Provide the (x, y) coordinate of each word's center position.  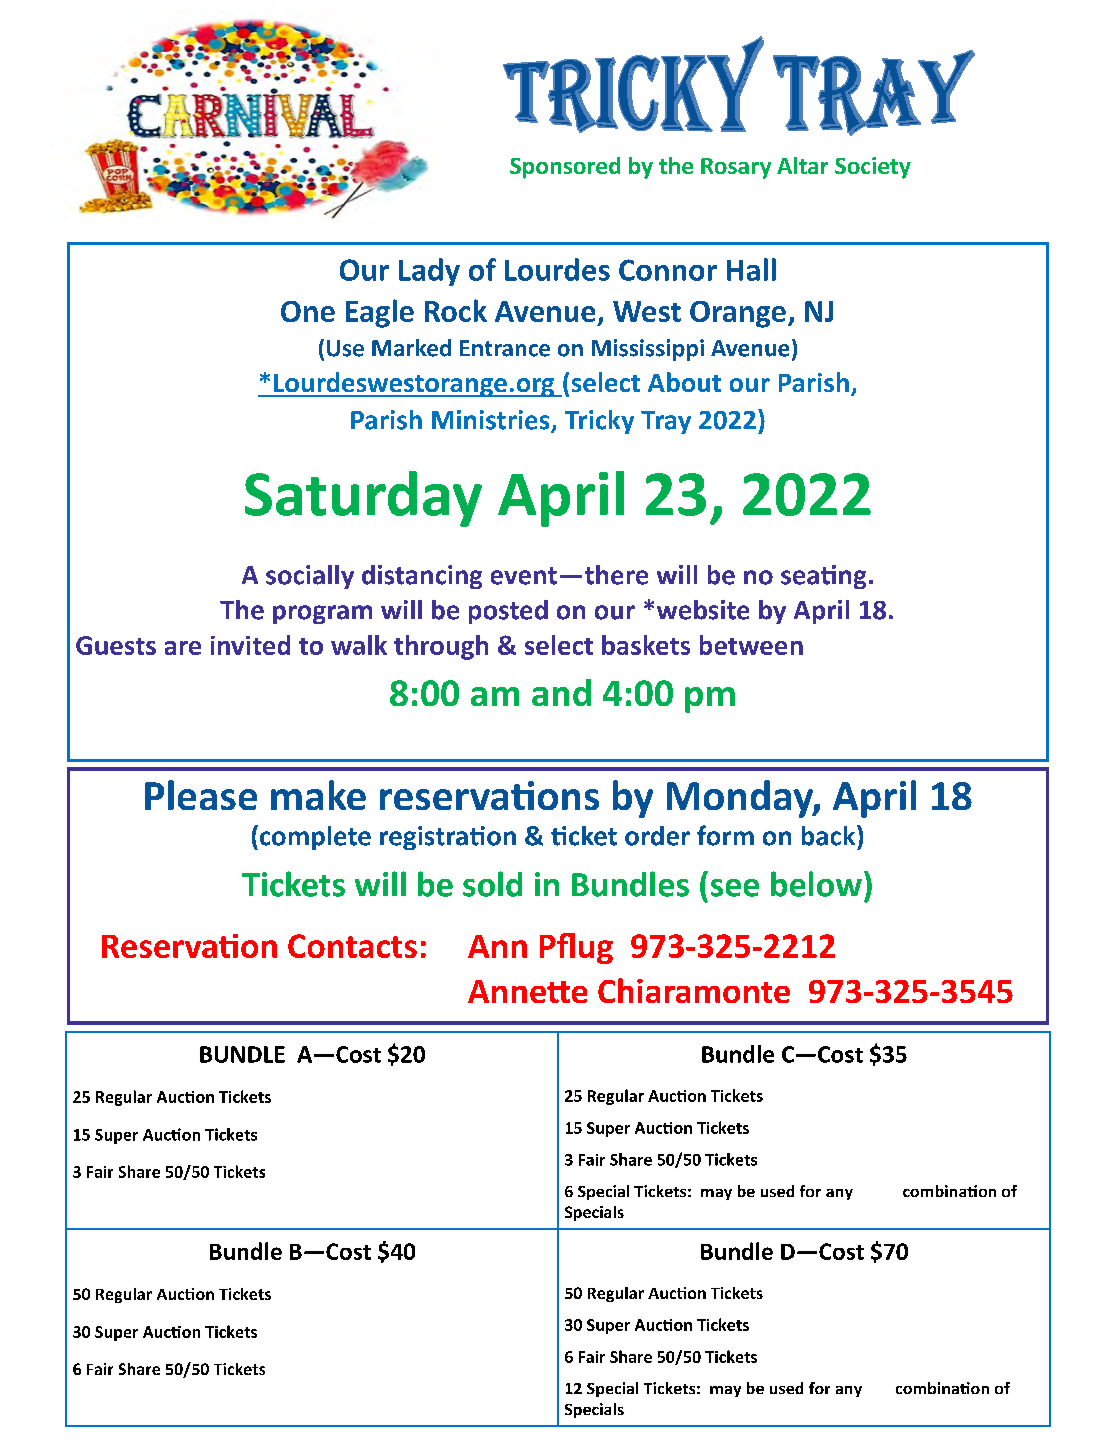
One (308, 311)
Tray (666, 422)
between (751, 645)
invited (250, 645)
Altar (802, 165)
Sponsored (565, 168)
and (561, 692)
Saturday (363, 499)
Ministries (492, 421)
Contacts (352, 946)
